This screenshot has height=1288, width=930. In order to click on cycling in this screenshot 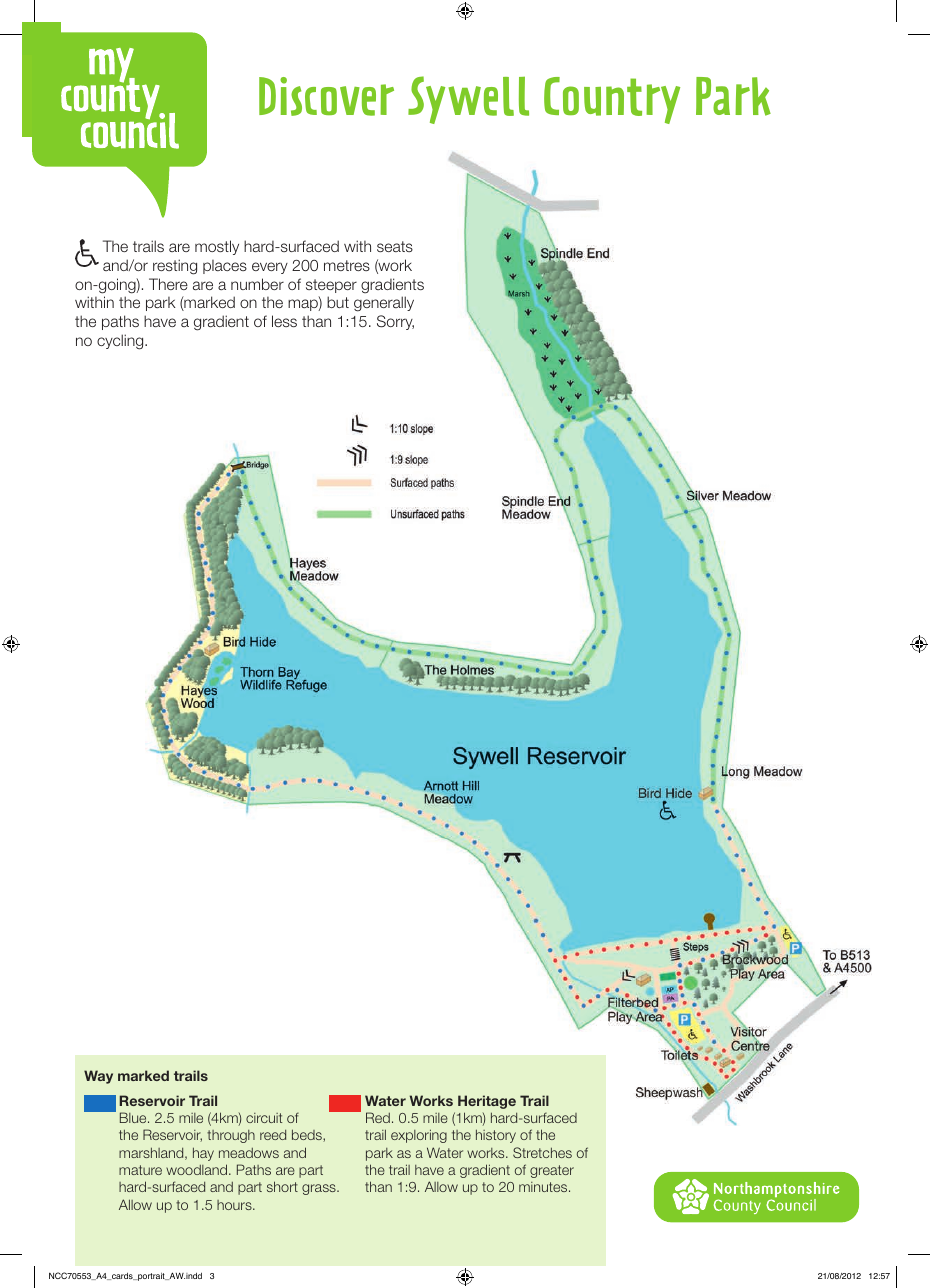, I will do `click(121, 342)`.
